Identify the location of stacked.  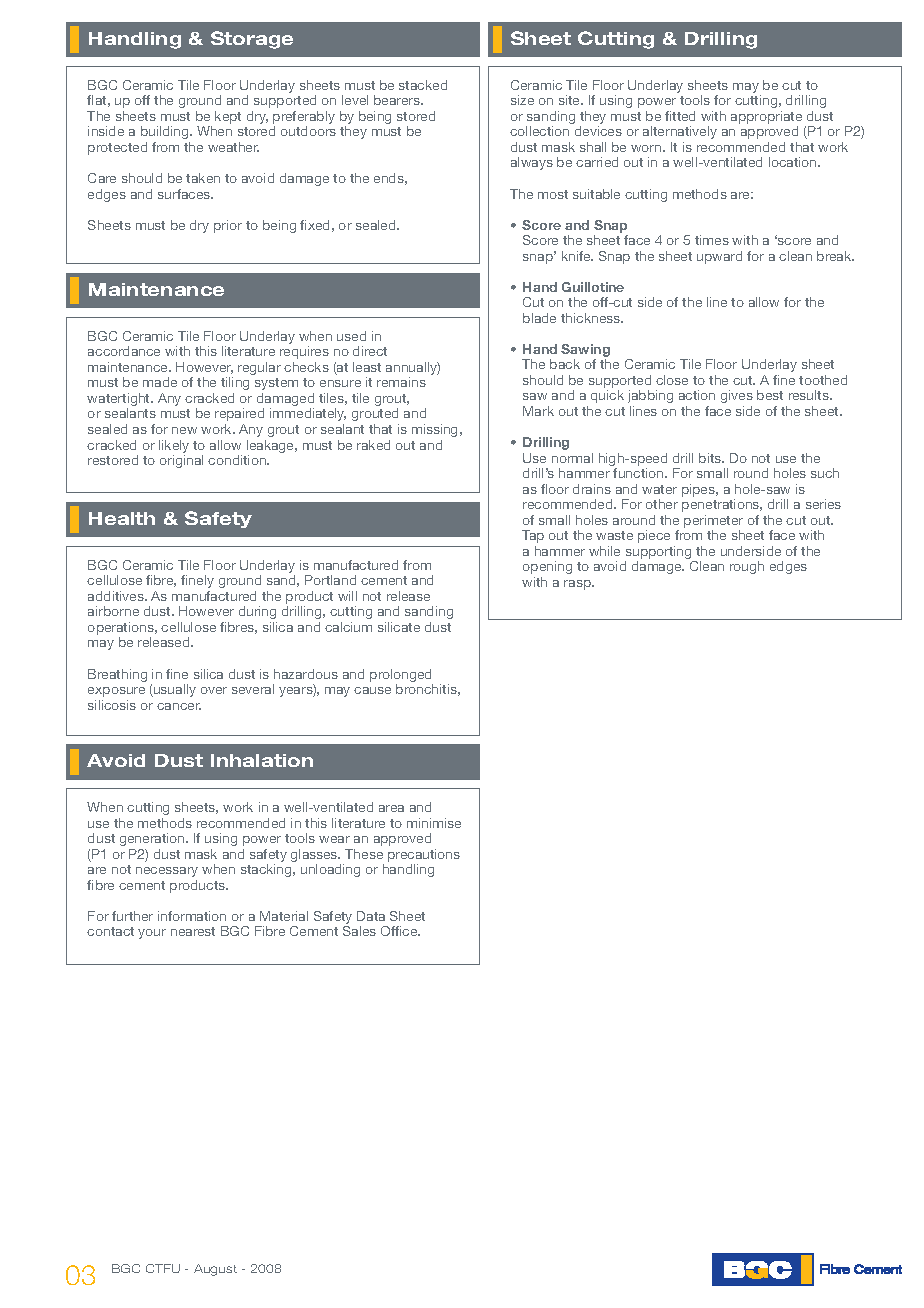
(423, 85).
